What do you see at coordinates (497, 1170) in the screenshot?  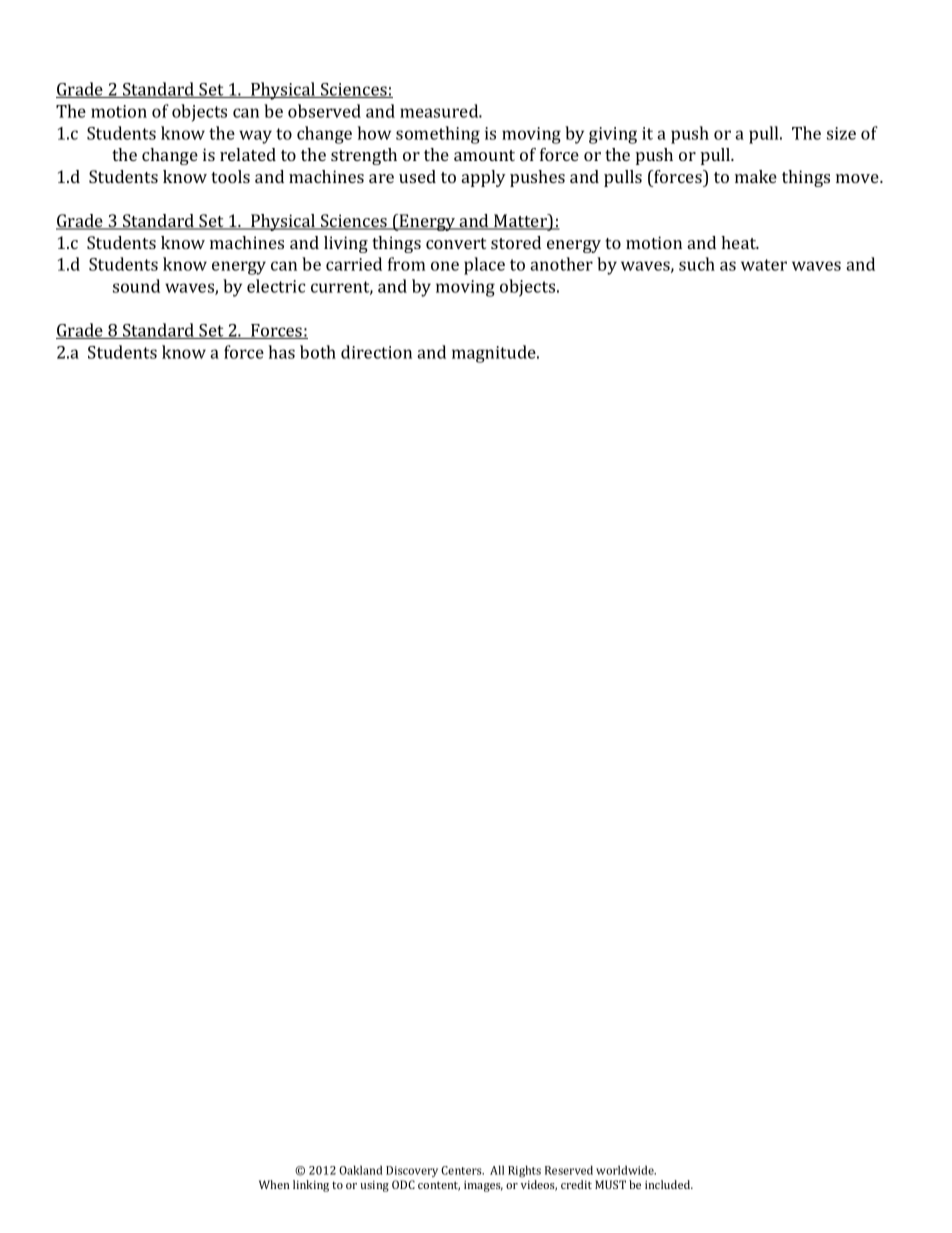 I see `All` at bounding box center [497, 1170].
